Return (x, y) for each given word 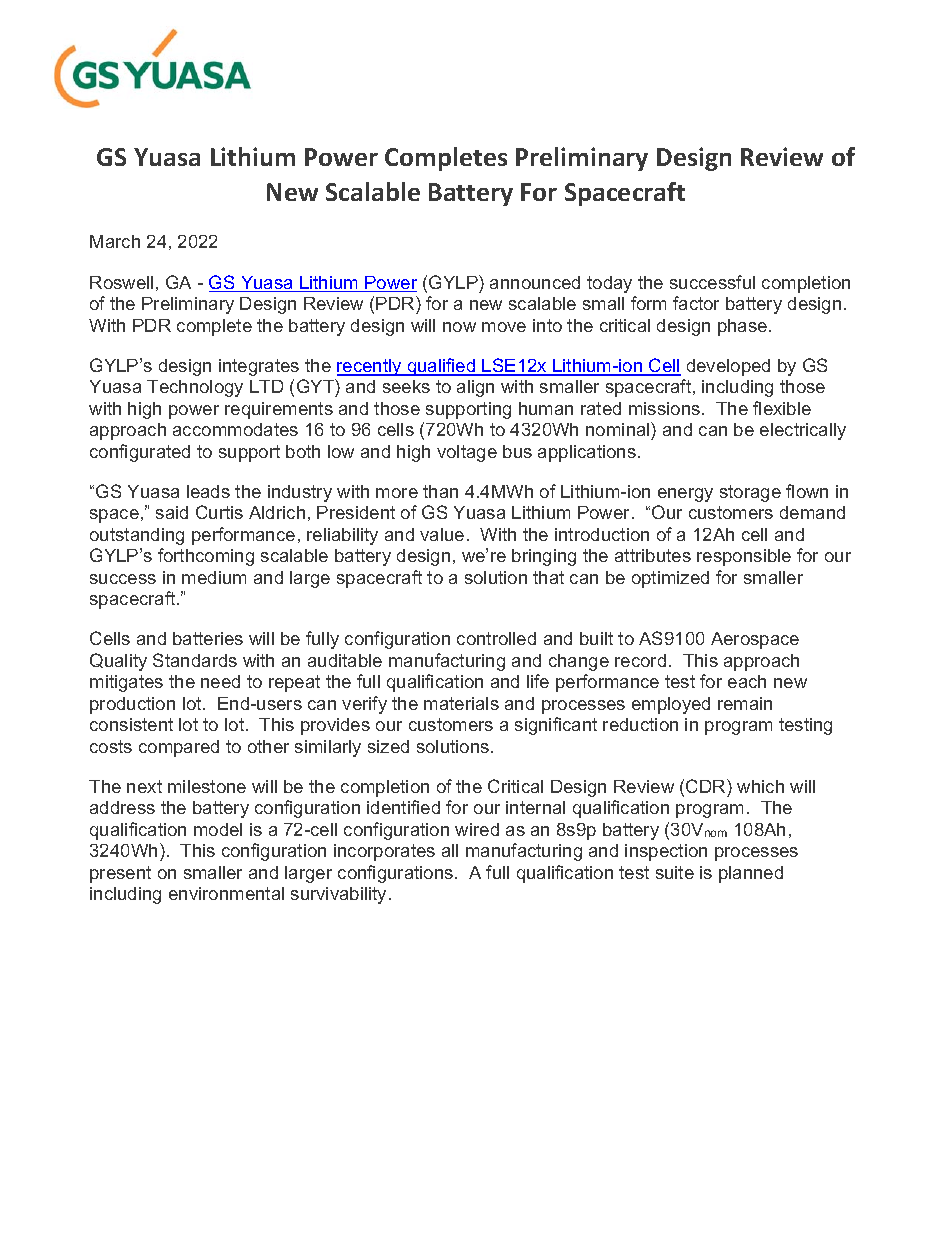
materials (461, 703)
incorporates (384, 852)
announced (535, 282)
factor (696, 303)
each (747, 681)
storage (750, 493)
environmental (226, 893)
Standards (195, 660)
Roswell (121, 282)
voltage (467, 453)
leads (208, 491)
